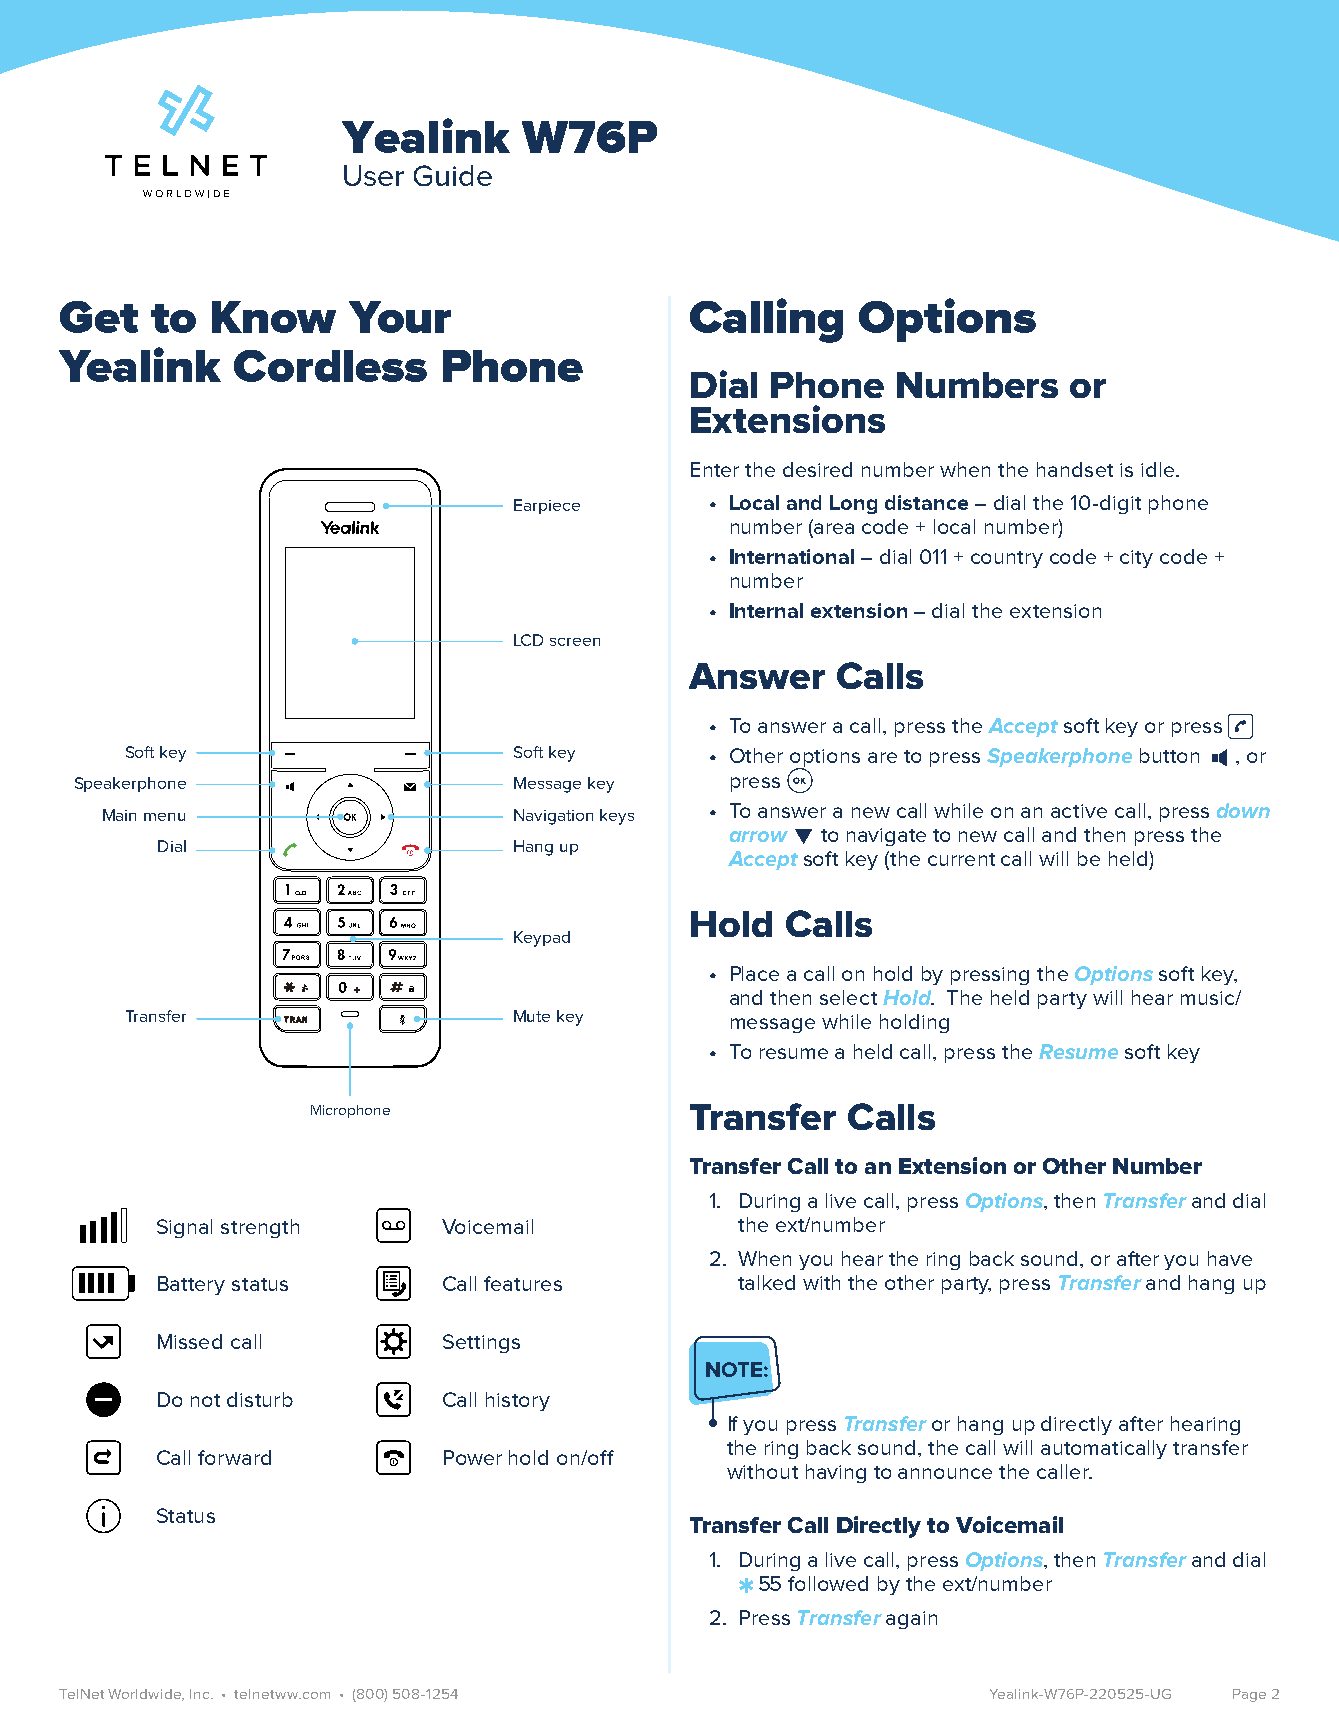 The image size is (1339, 1733). I want to click on Inc, so click(201, 1694).
